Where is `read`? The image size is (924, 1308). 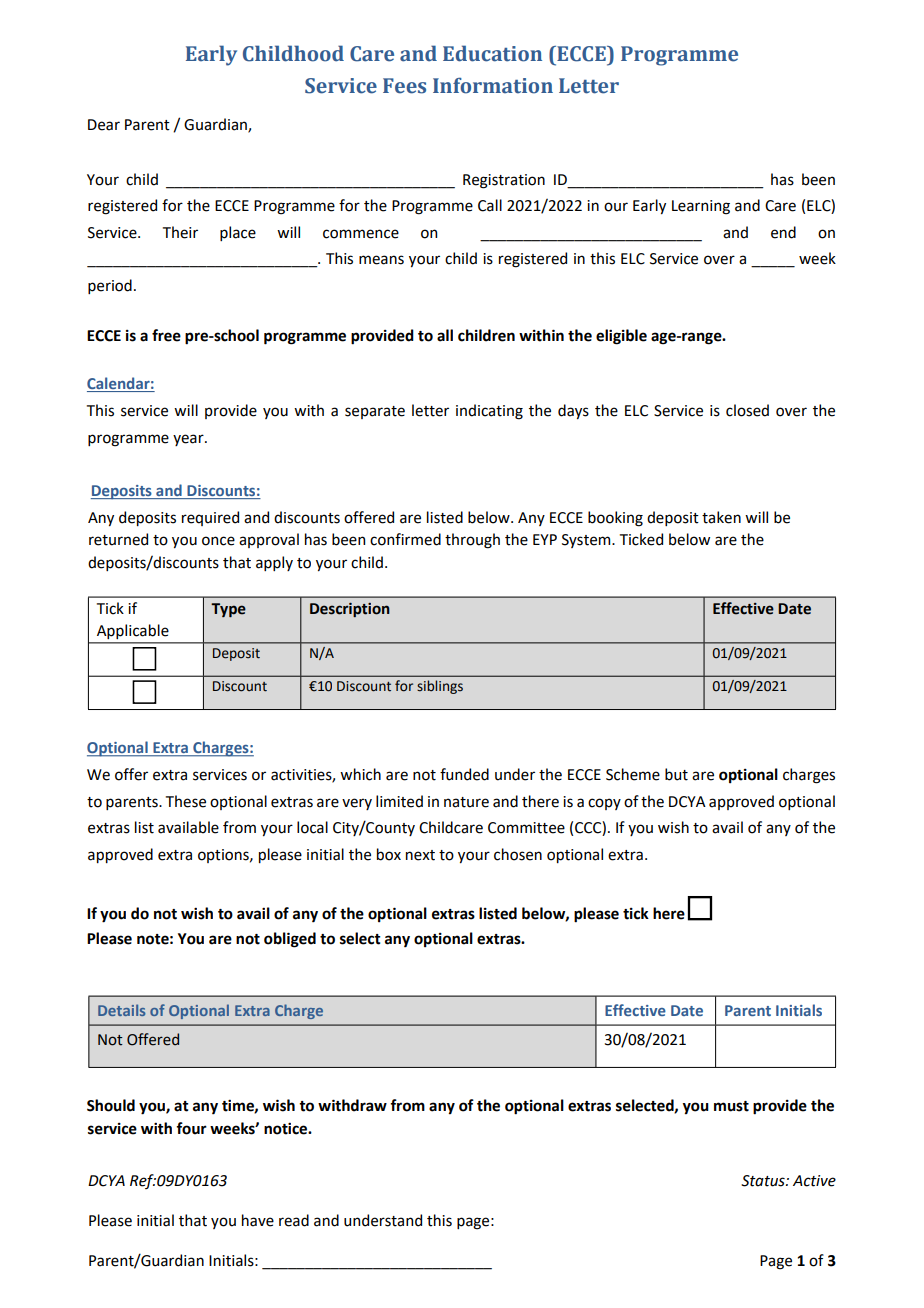
read is located at coordinates (294, 1220).
